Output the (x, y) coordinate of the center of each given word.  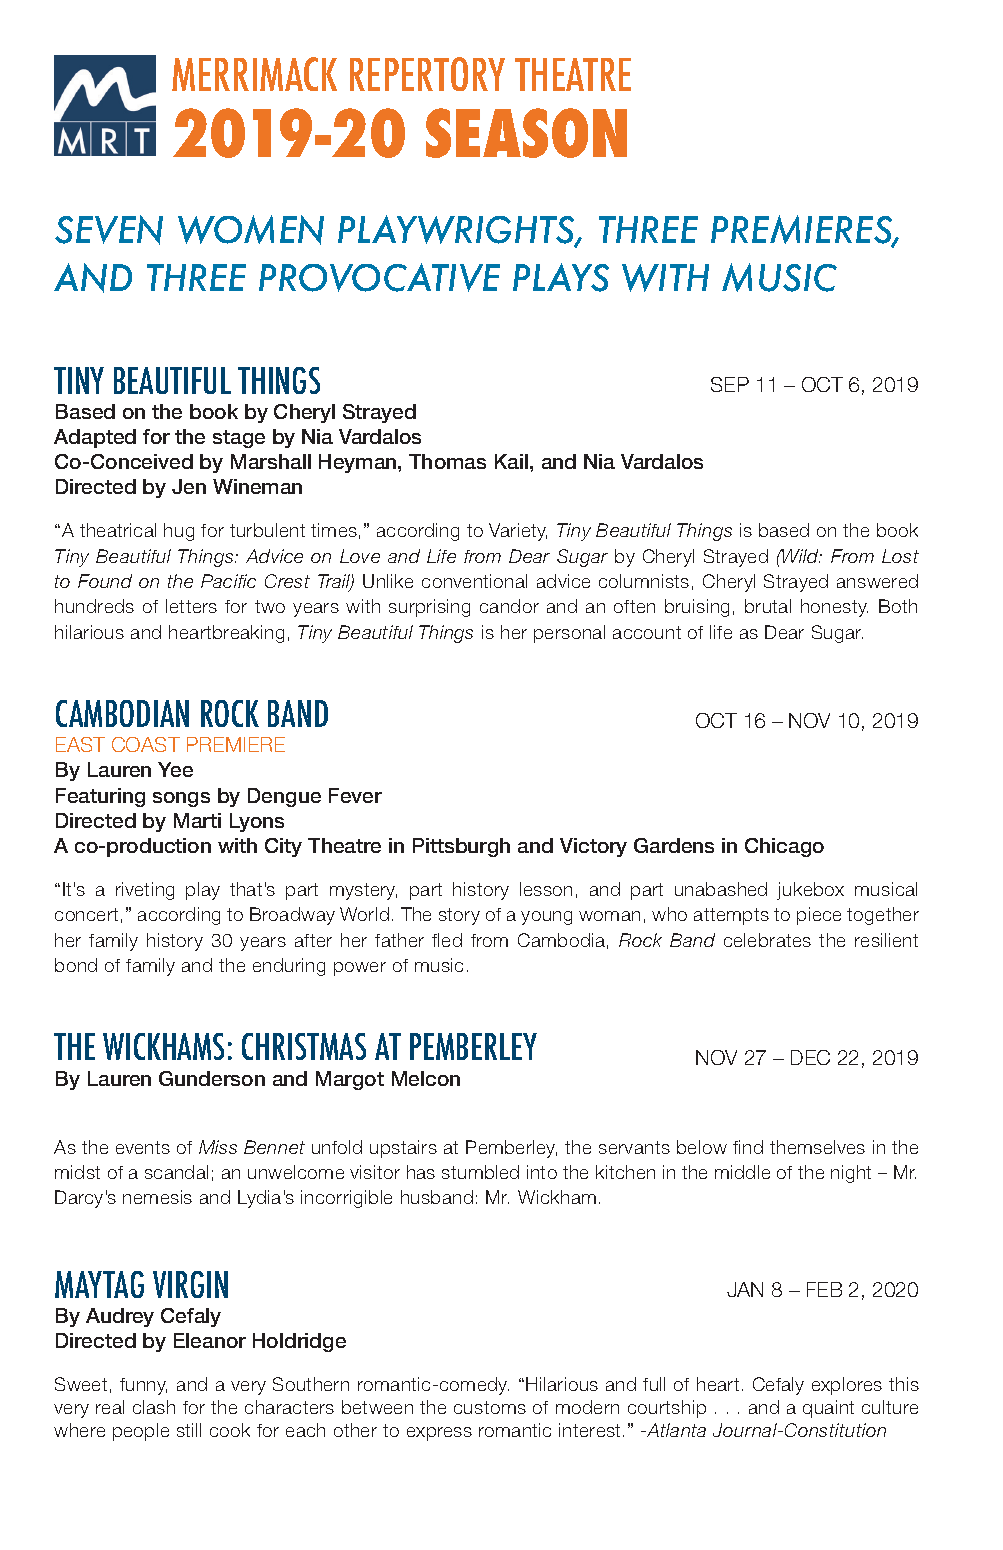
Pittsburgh (461, 847)
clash (154, 1407)
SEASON (526, 133)
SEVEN (109, 230)
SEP (730, 384)
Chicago (784, 847)
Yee (175, 769)
